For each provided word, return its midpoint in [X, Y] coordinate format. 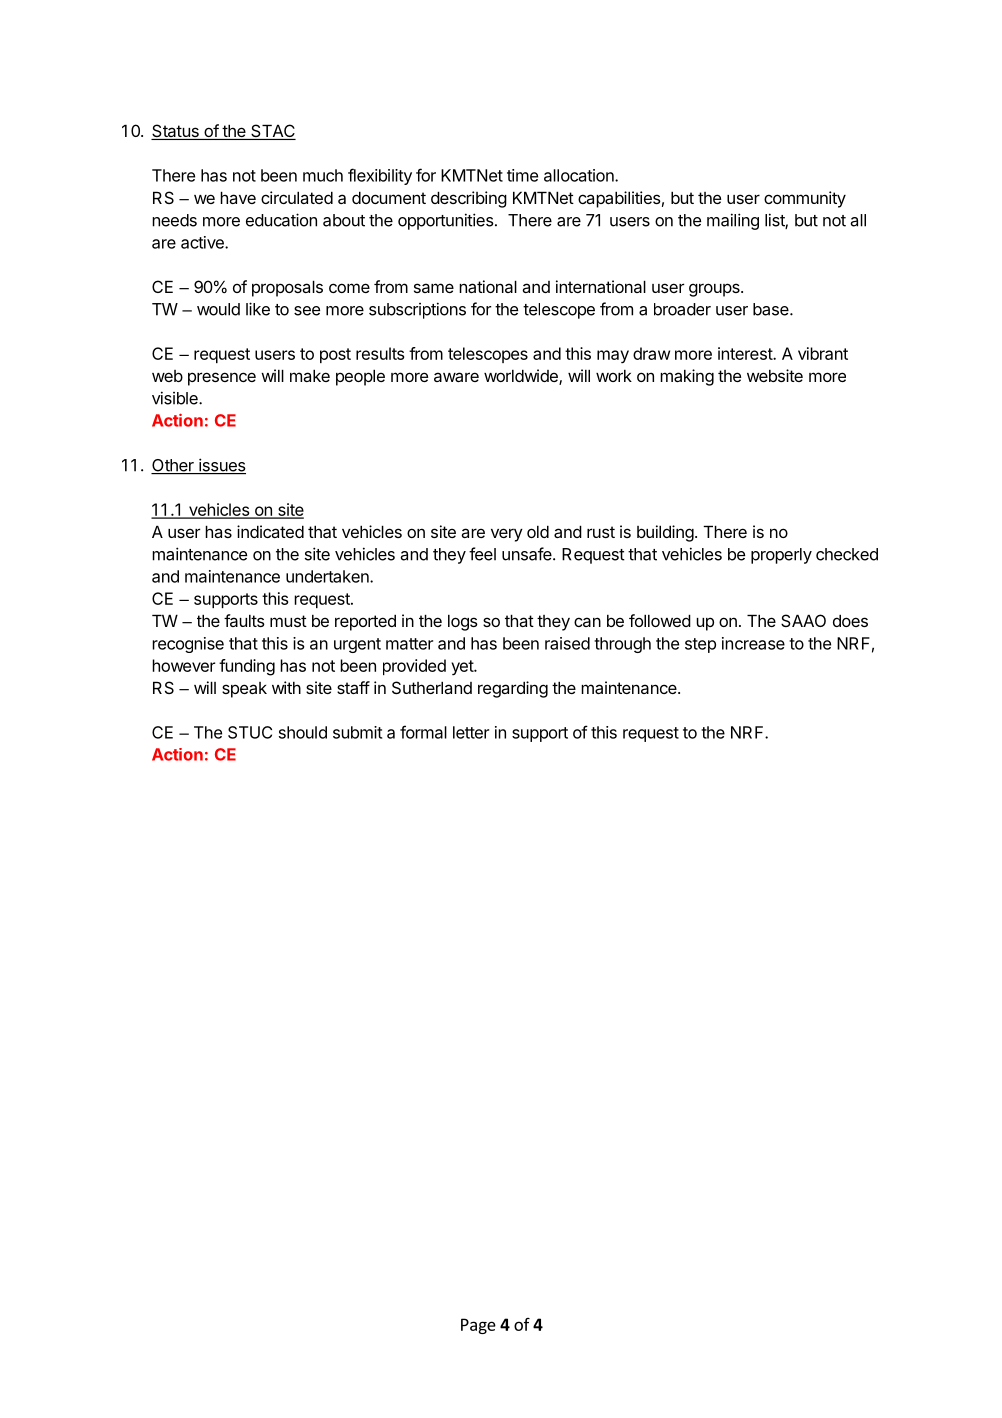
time [522, 175]
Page [478, 1326]
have [238, 197]
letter [471, 732]
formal [423, 732]
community [805, 199]
